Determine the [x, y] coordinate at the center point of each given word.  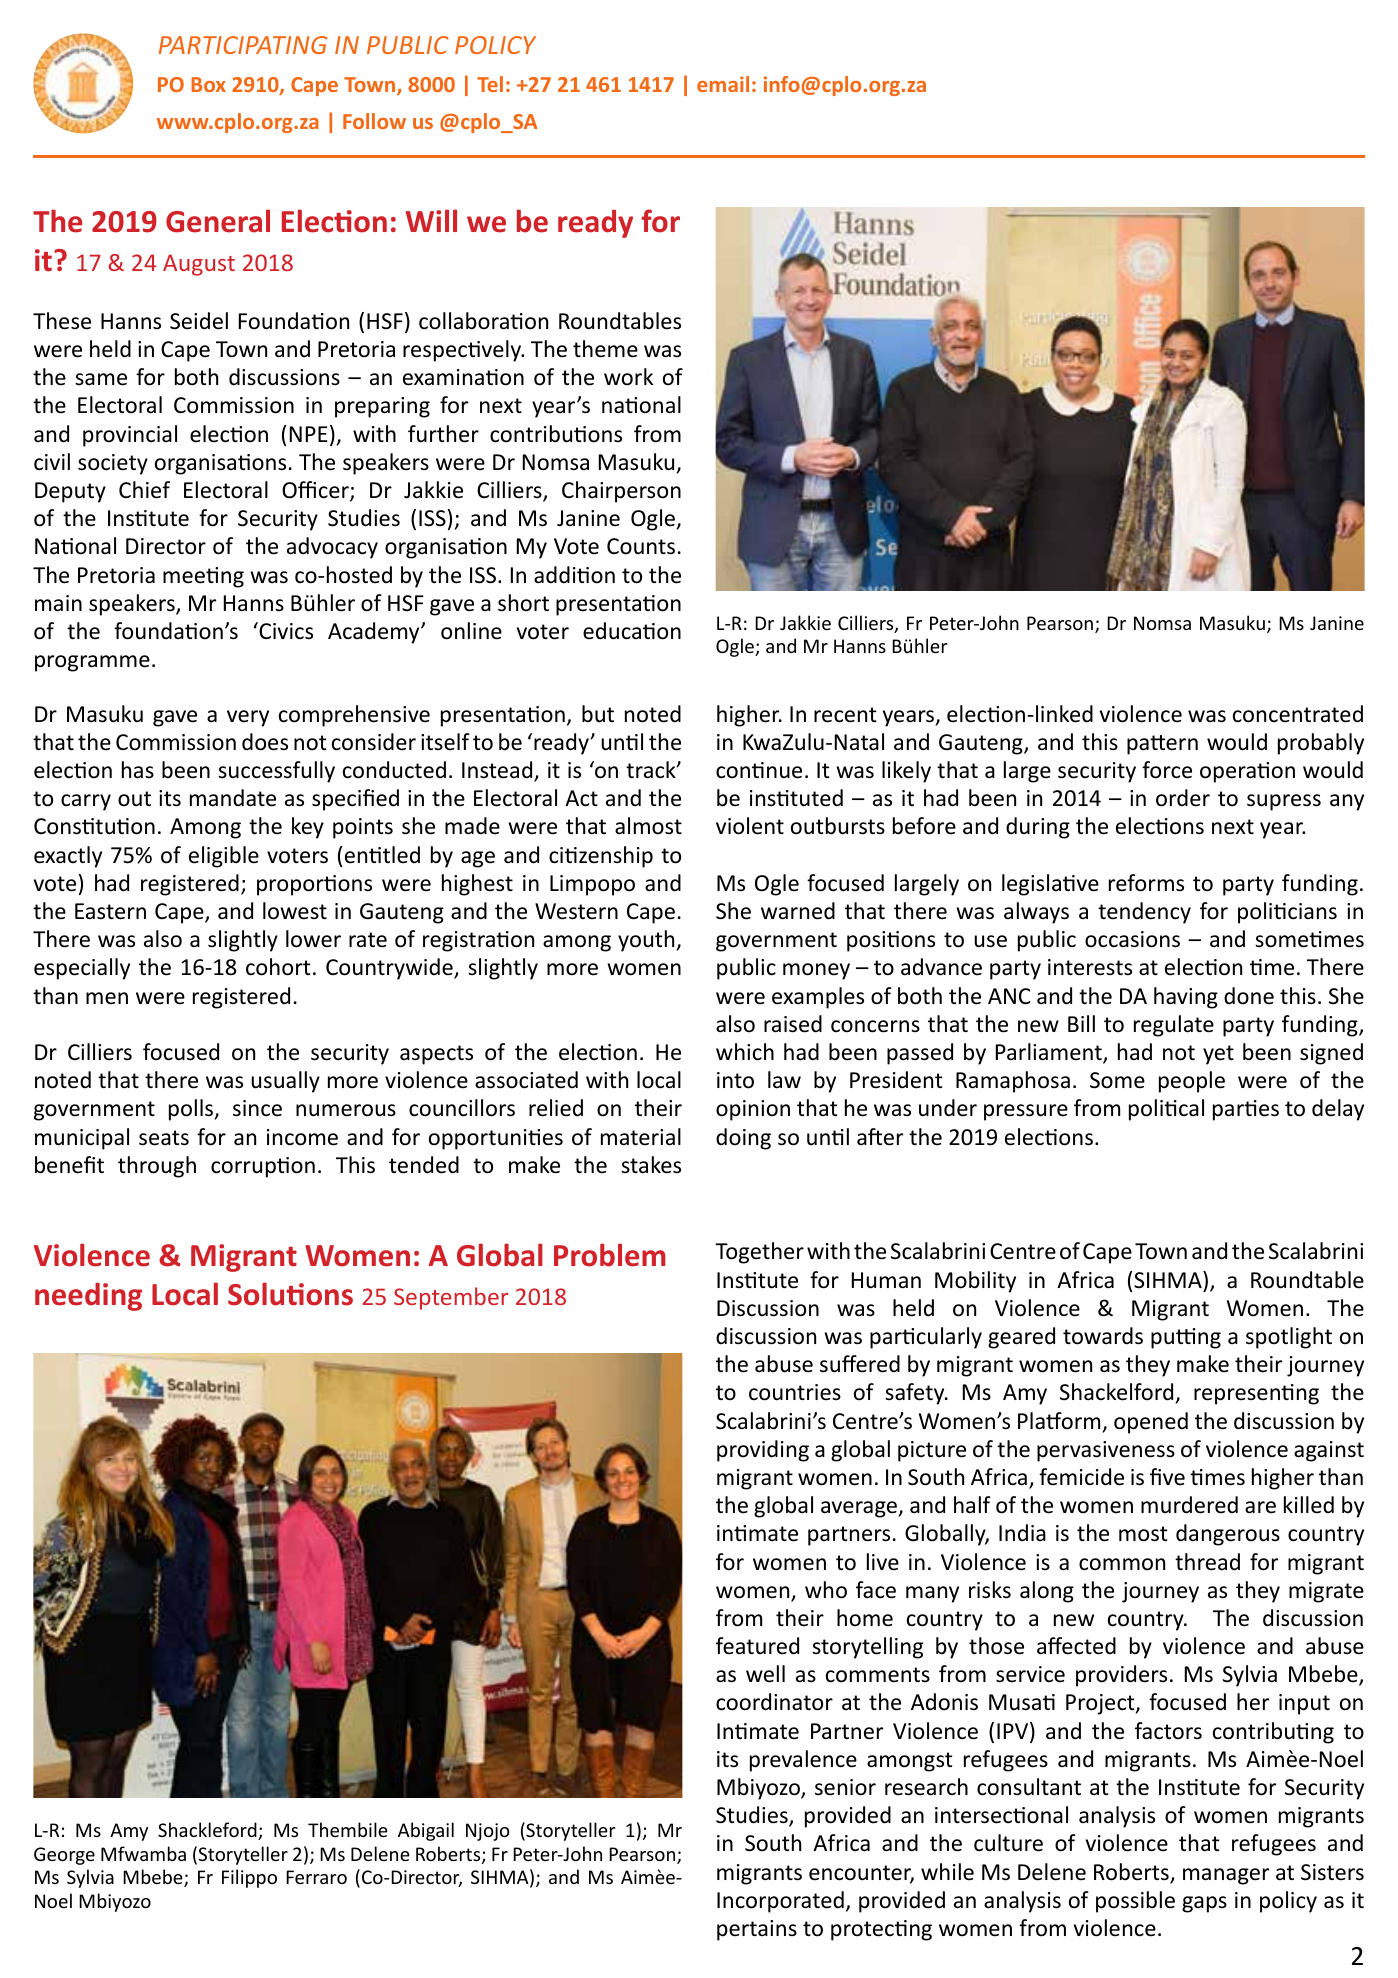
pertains [757, 1930]
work [628, 377]
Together [759, 1253]
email [723, 84]
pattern [1162, 745]
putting [1186, 1338]
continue [759, 770]
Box [208, 84]
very [248, 718]
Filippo [249, 1878]
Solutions [290, 1294]
